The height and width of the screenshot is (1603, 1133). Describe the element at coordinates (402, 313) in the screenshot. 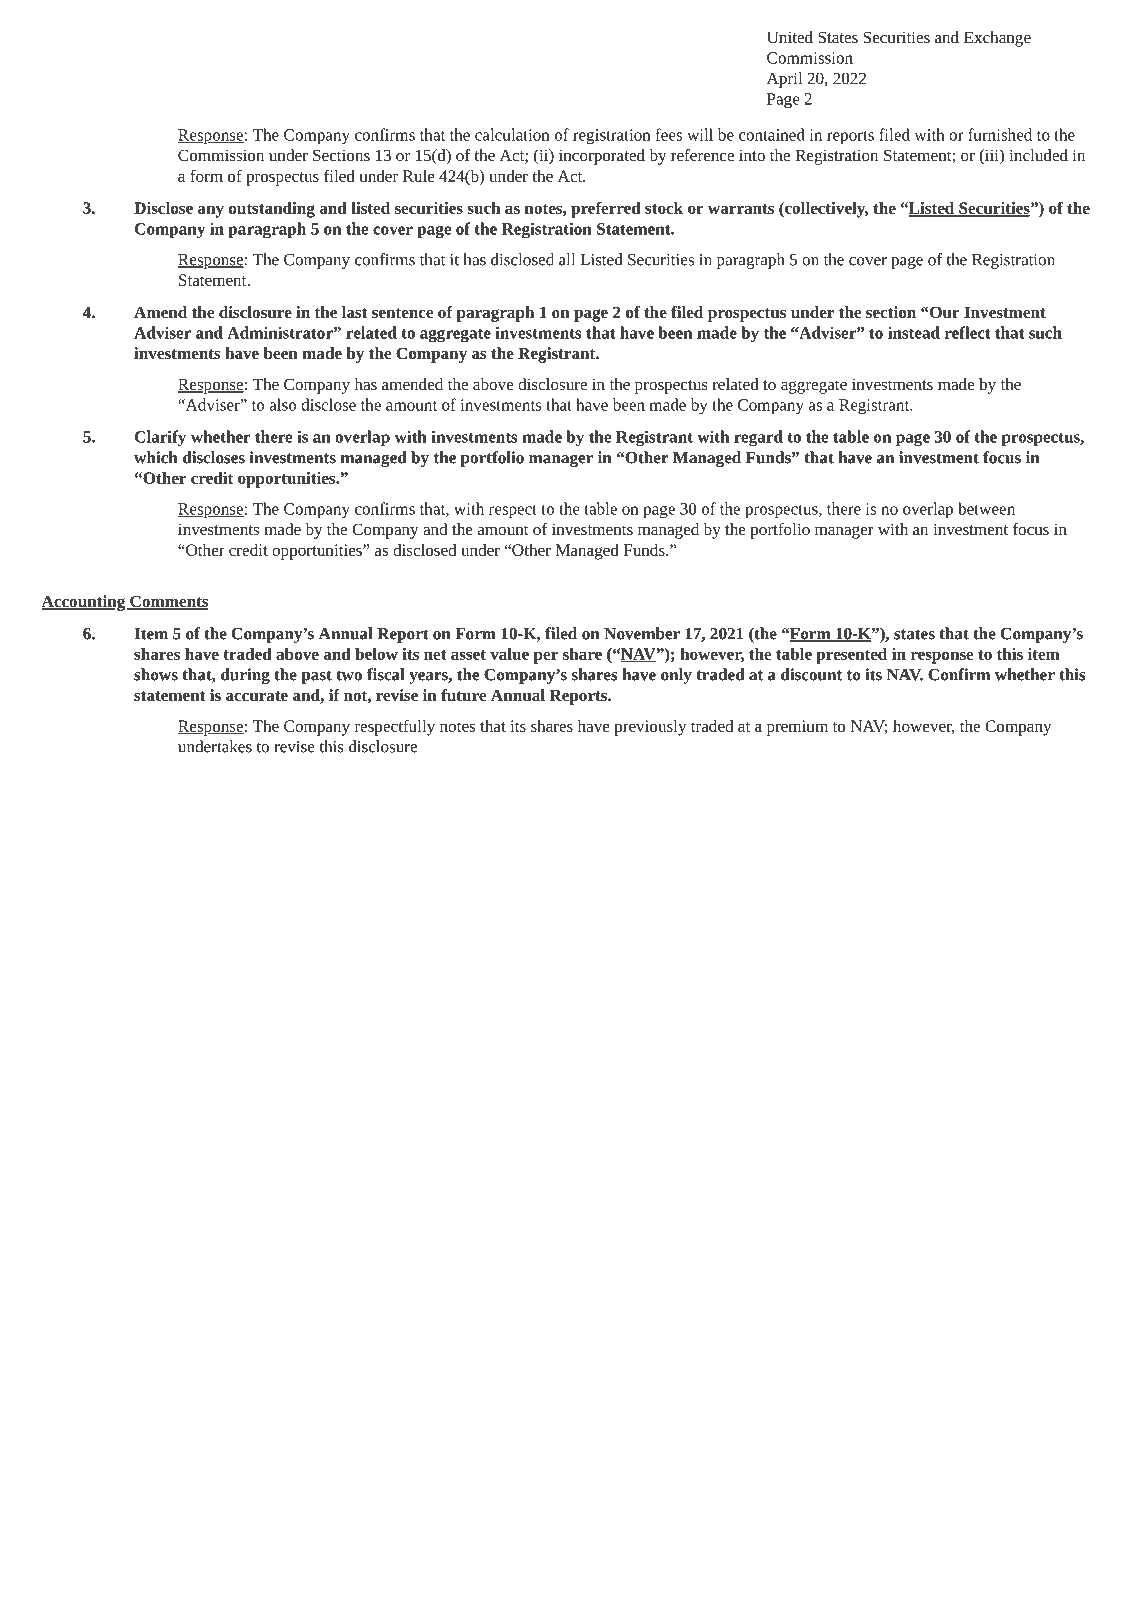

I see `sentence` at that location.
